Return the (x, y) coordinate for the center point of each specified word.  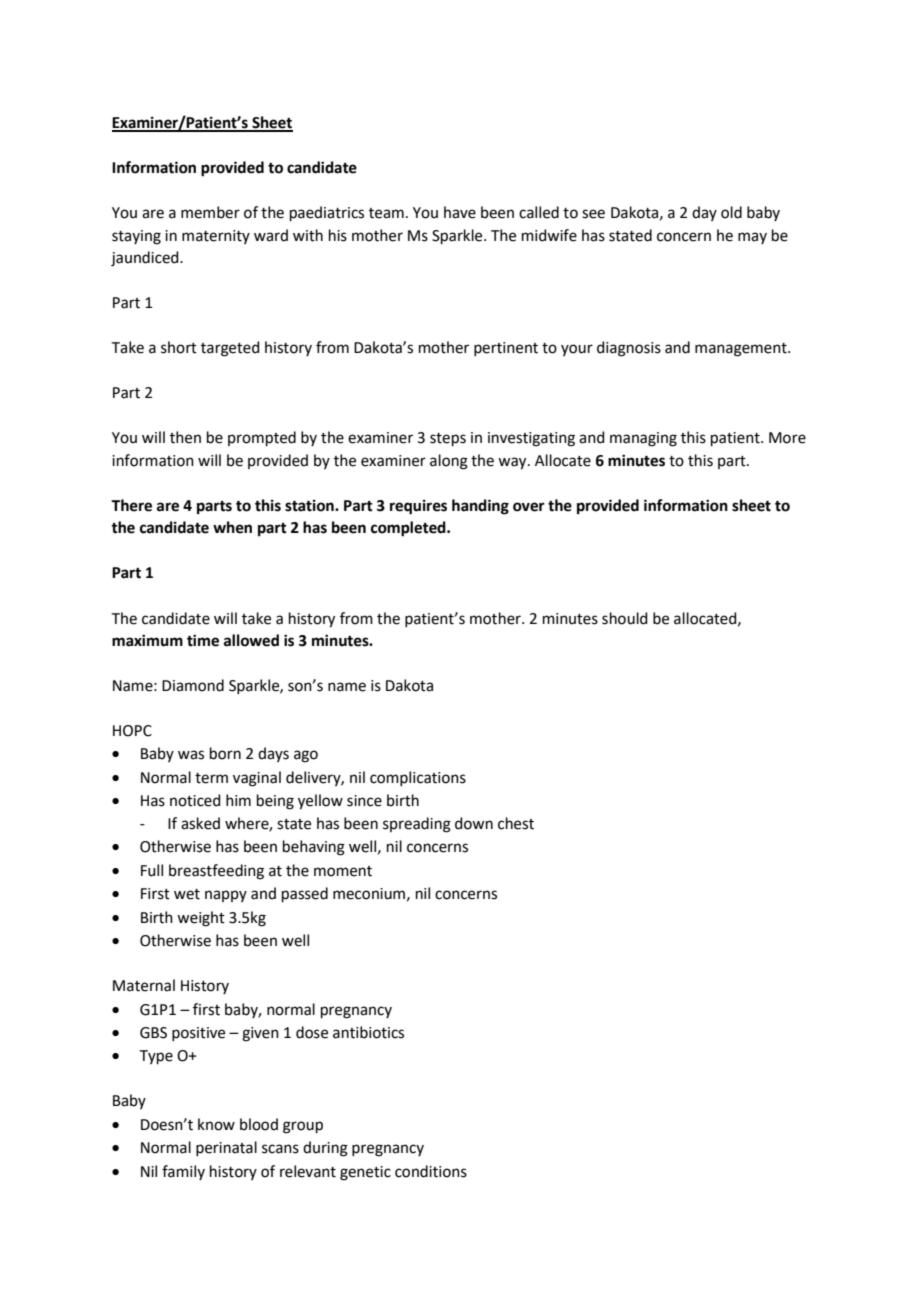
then (185, 437)
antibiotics (368, 1032)
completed (409, 529)
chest (516, 823)
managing (643, 439)
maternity (216, 237)
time (203, 640)
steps (448, 439)
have (460, 212)
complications (418, 778)
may (752, 238)
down (474, 823)
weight (201, 919)
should (625, 618)
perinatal (226, 1148)
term (211, 778)
